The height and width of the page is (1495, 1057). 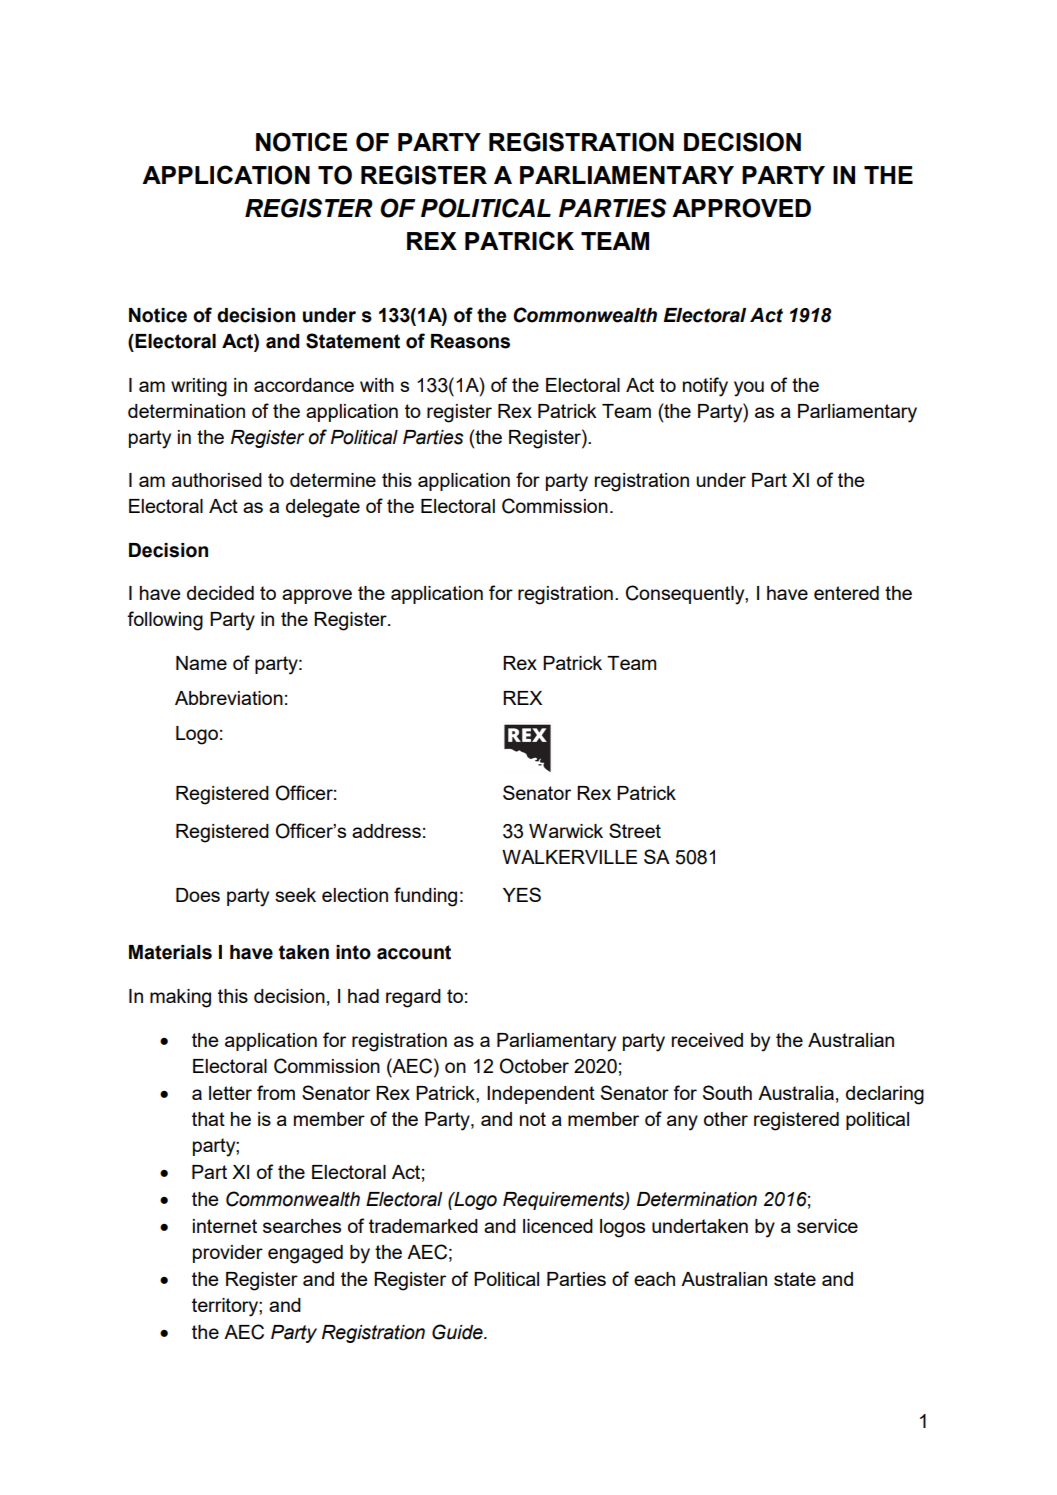 What do you see at coordinates (304, 385) in the page?
I see `accordance` at bounding box center [304, 385].
